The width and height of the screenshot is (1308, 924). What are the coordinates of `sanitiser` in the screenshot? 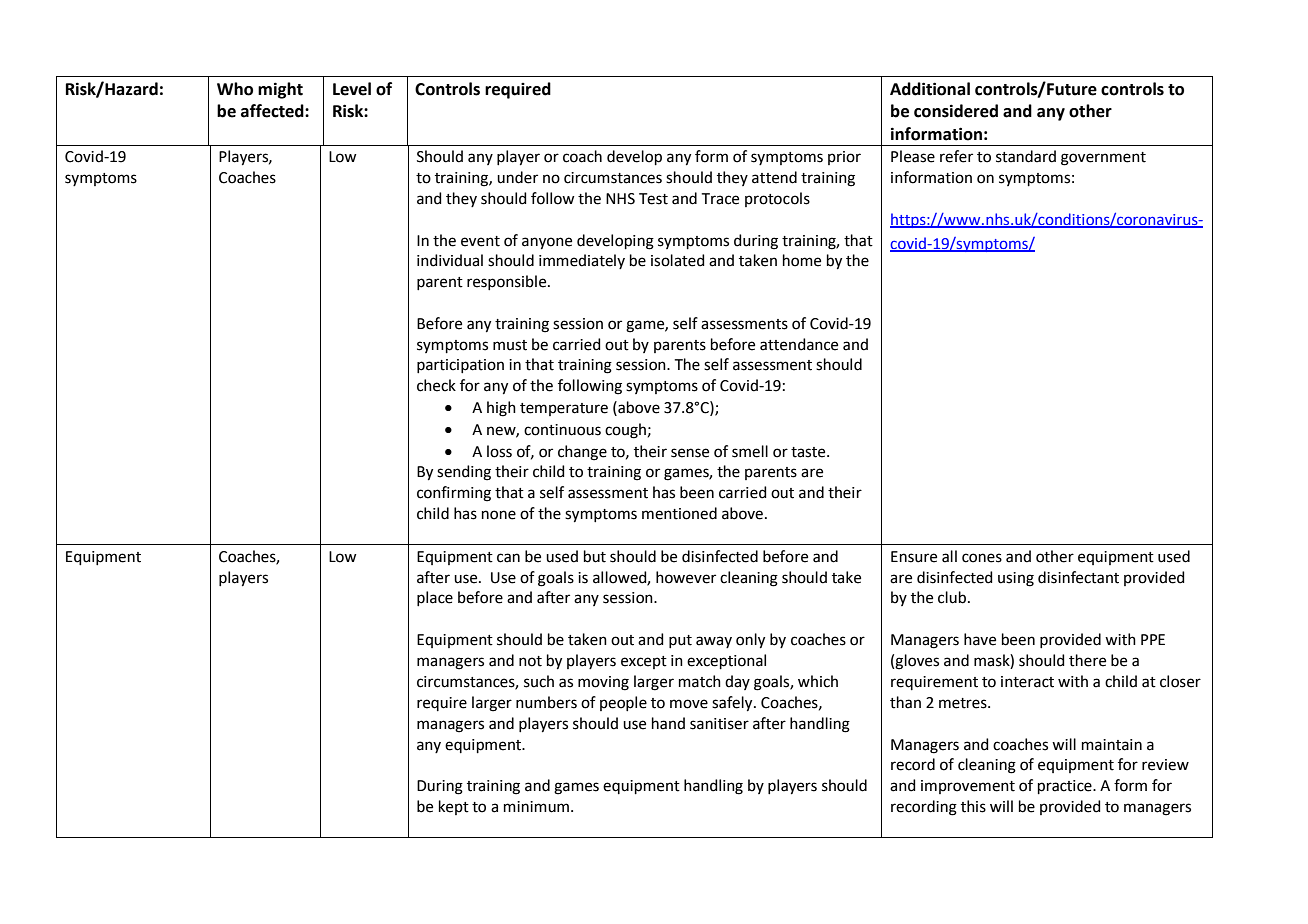 It's located at (719, 724).
